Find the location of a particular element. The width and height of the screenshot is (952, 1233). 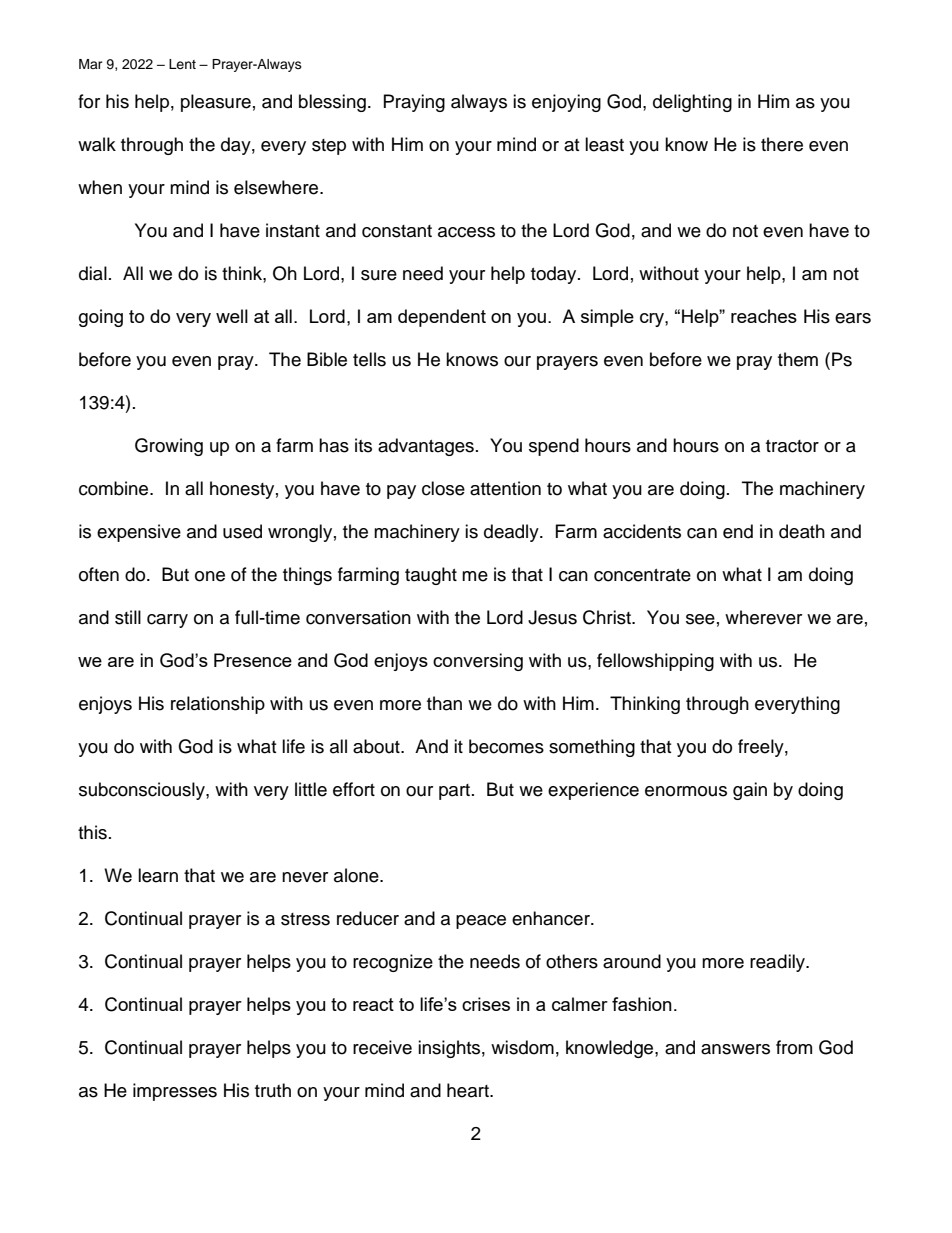

carry is located at coordinates (167, 621).
